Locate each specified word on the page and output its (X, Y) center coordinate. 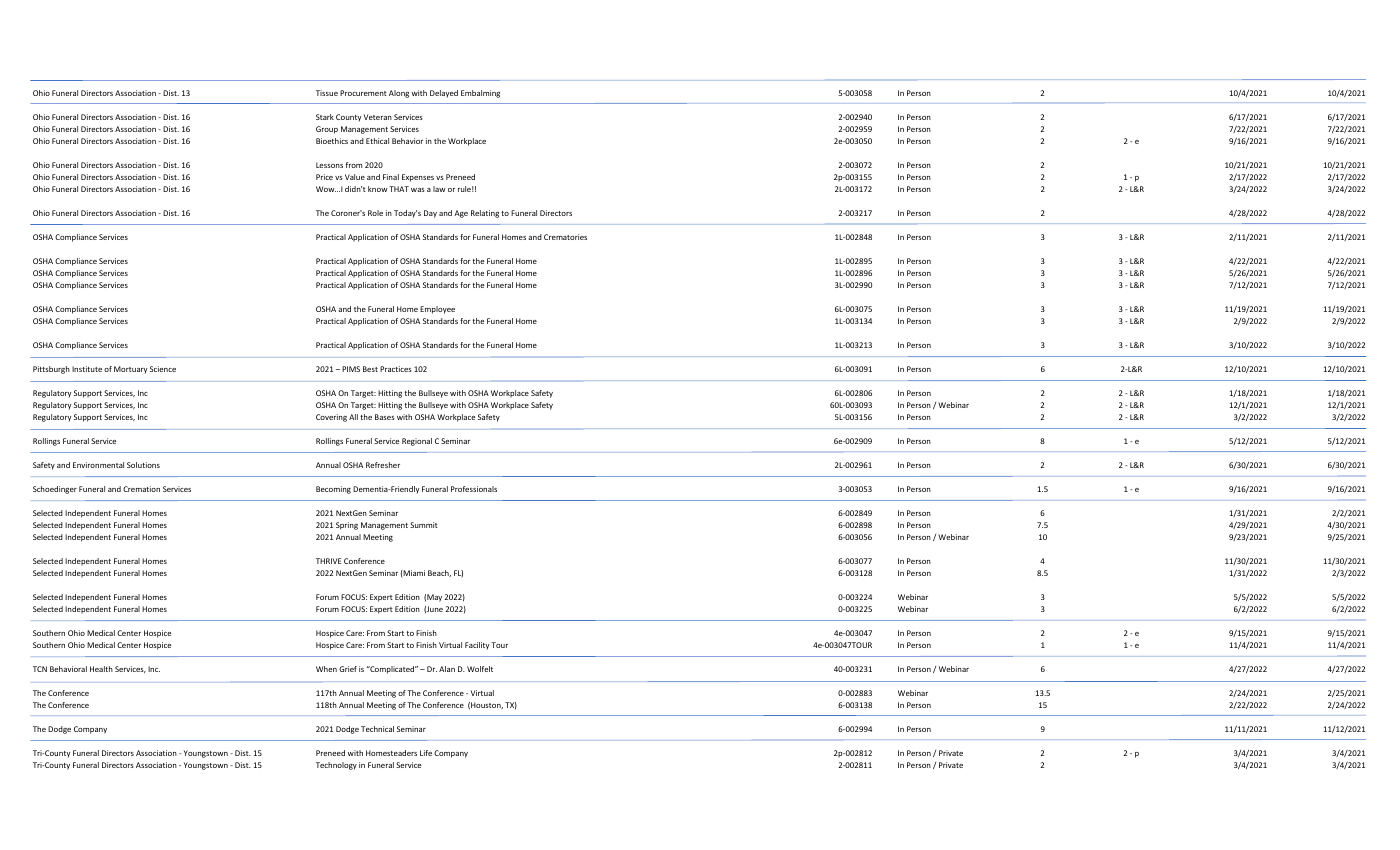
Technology (336, 766)
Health (101, 669)
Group (327, 130)
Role (375, 213)
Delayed (444, 94)
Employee (437, 310)
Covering (331, 418)
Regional (417, 442)
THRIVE (328, 561)
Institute (87, 369)
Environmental (98, 465)
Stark (325, 117)
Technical (377, 729)
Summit (424, 525)
